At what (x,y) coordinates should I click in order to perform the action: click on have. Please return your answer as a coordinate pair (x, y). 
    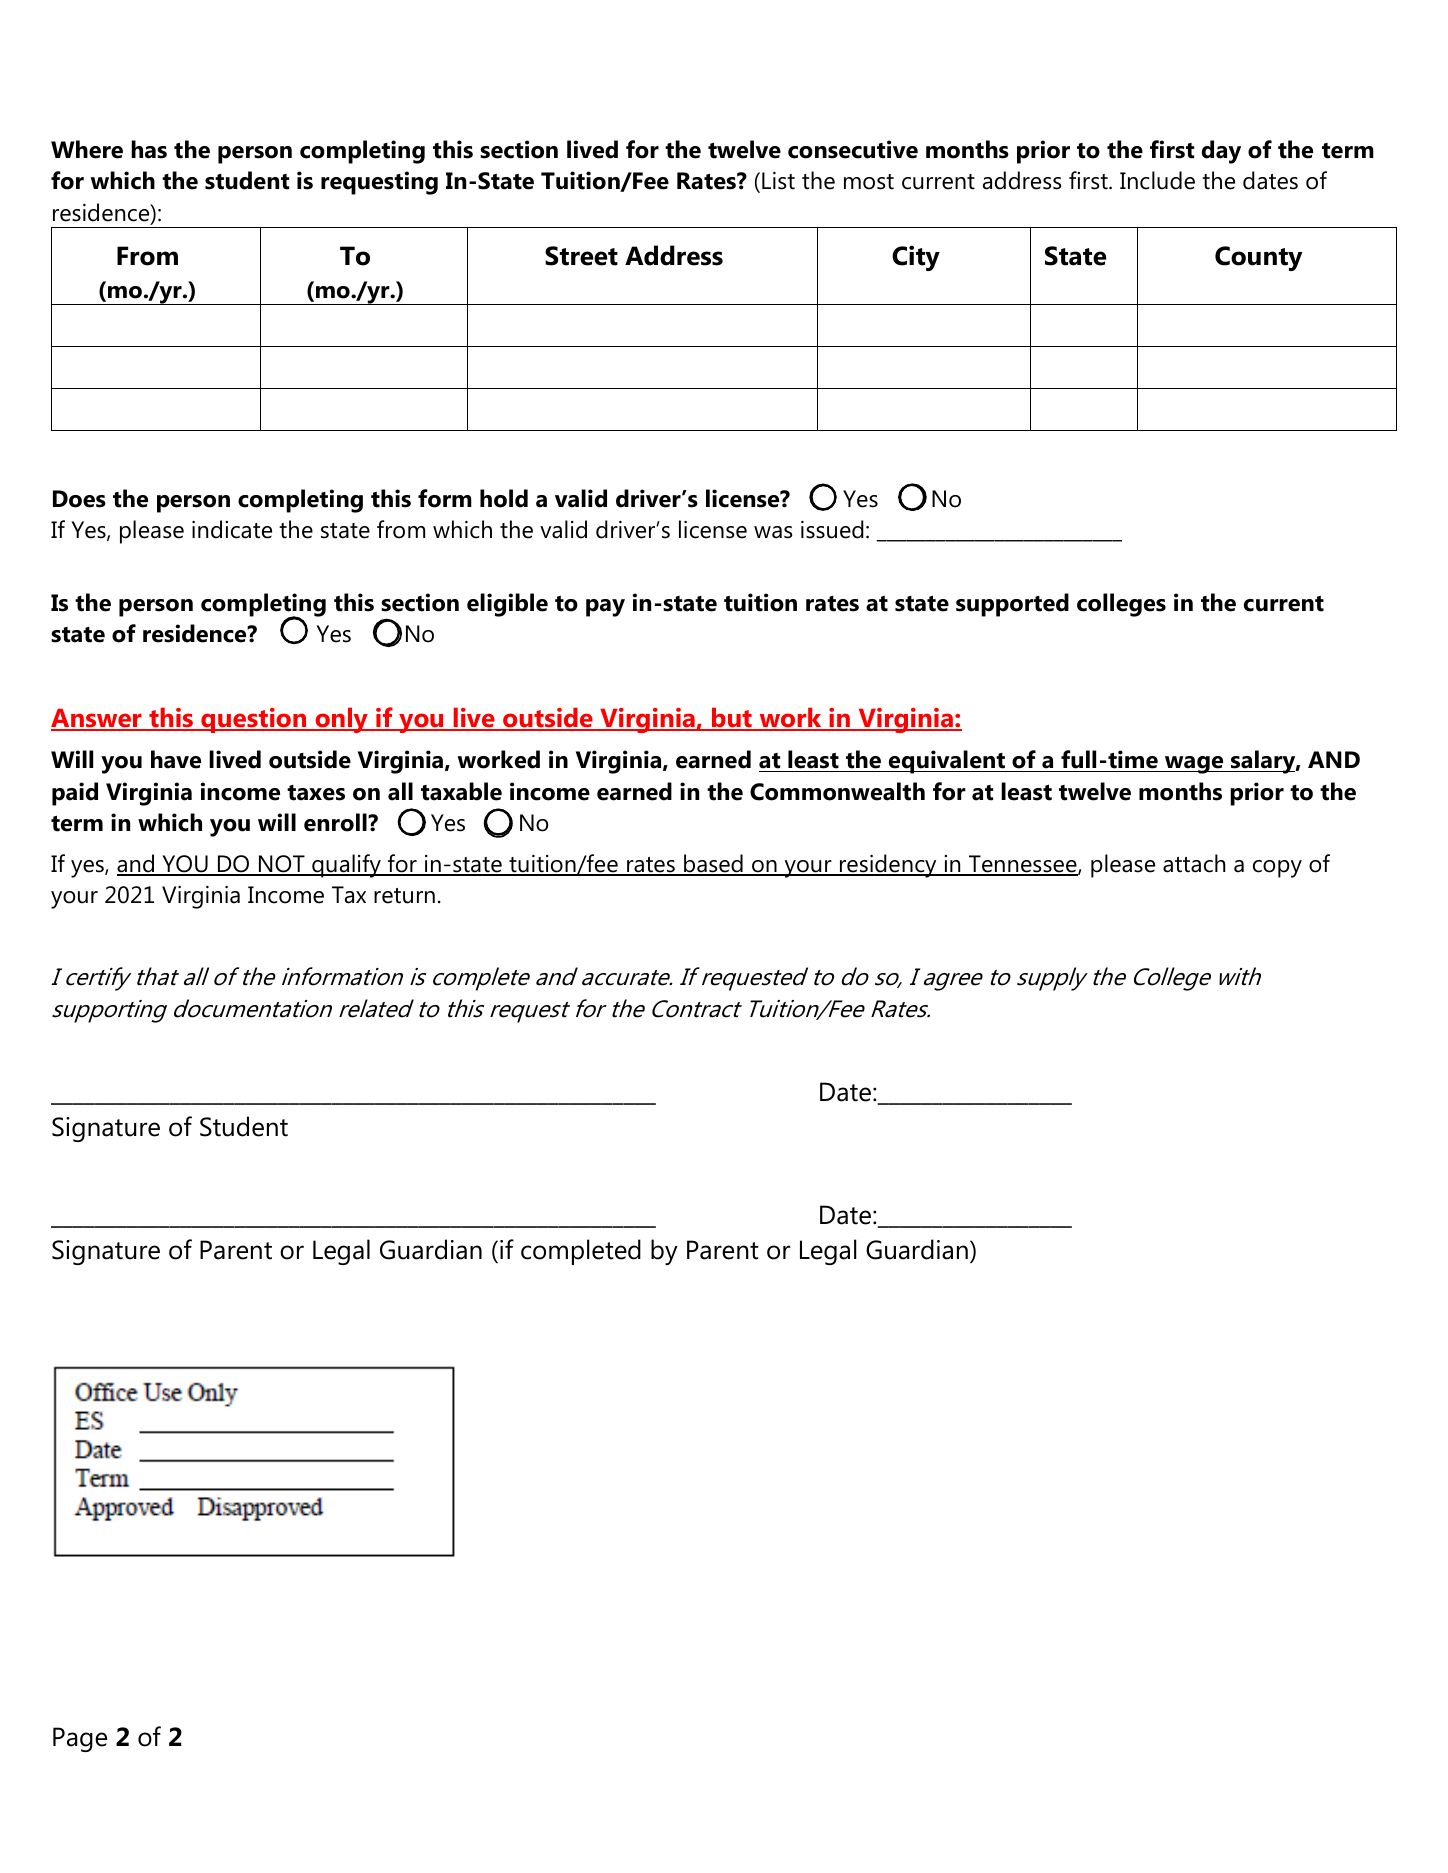
    Looking at the image, I should click on (176, 759).
